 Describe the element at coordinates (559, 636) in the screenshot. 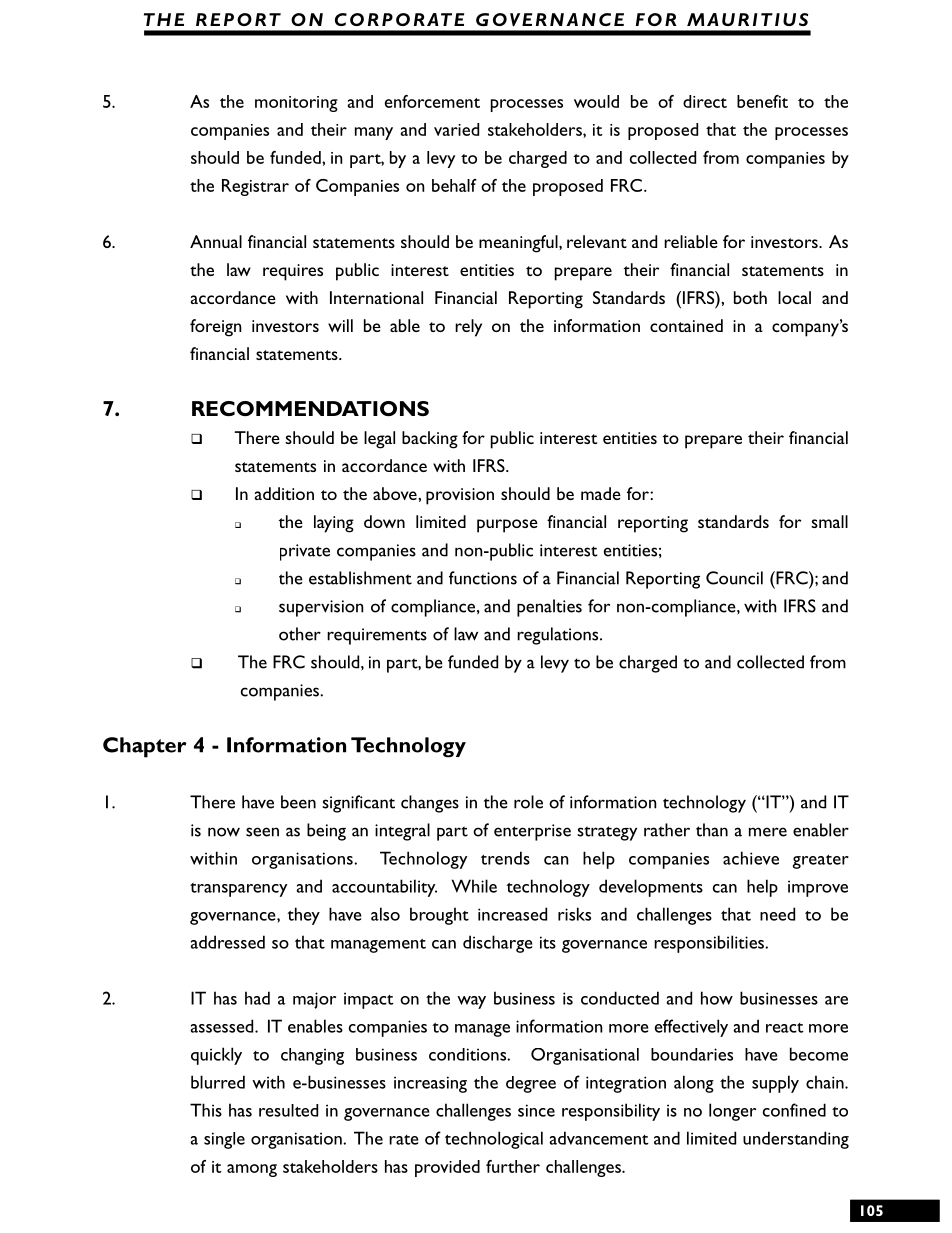

I see `regulations` at that location.
